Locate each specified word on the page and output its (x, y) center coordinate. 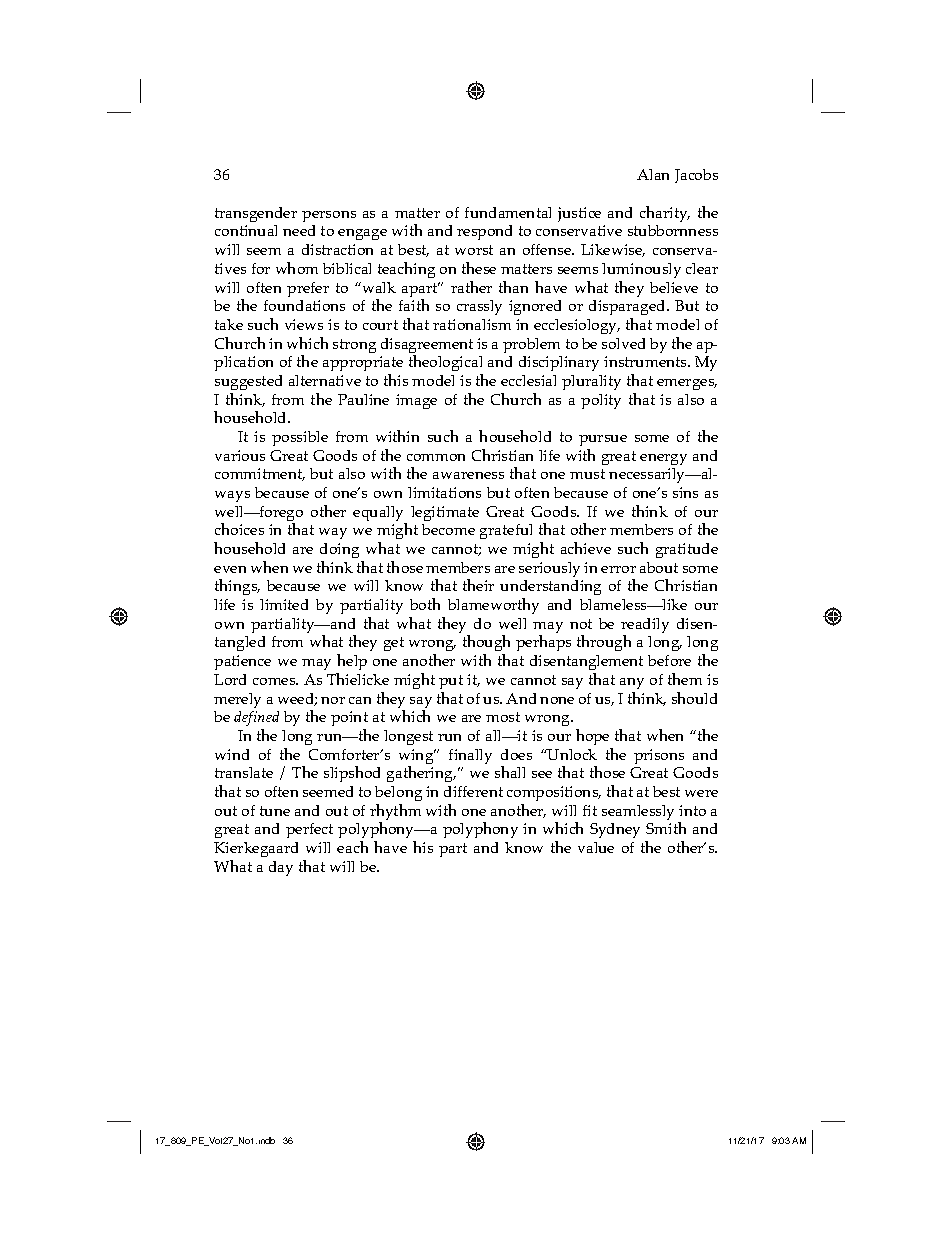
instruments (646, 361)
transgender (256, 214)
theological (446, 365)
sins (685, 492)
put (451, 682)
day (281, 868)
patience (242, 662)
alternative (325, 380)
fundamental (508, 212)
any (632, 683)
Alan (653, 174)
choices (239, 529)
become (448, 529)
